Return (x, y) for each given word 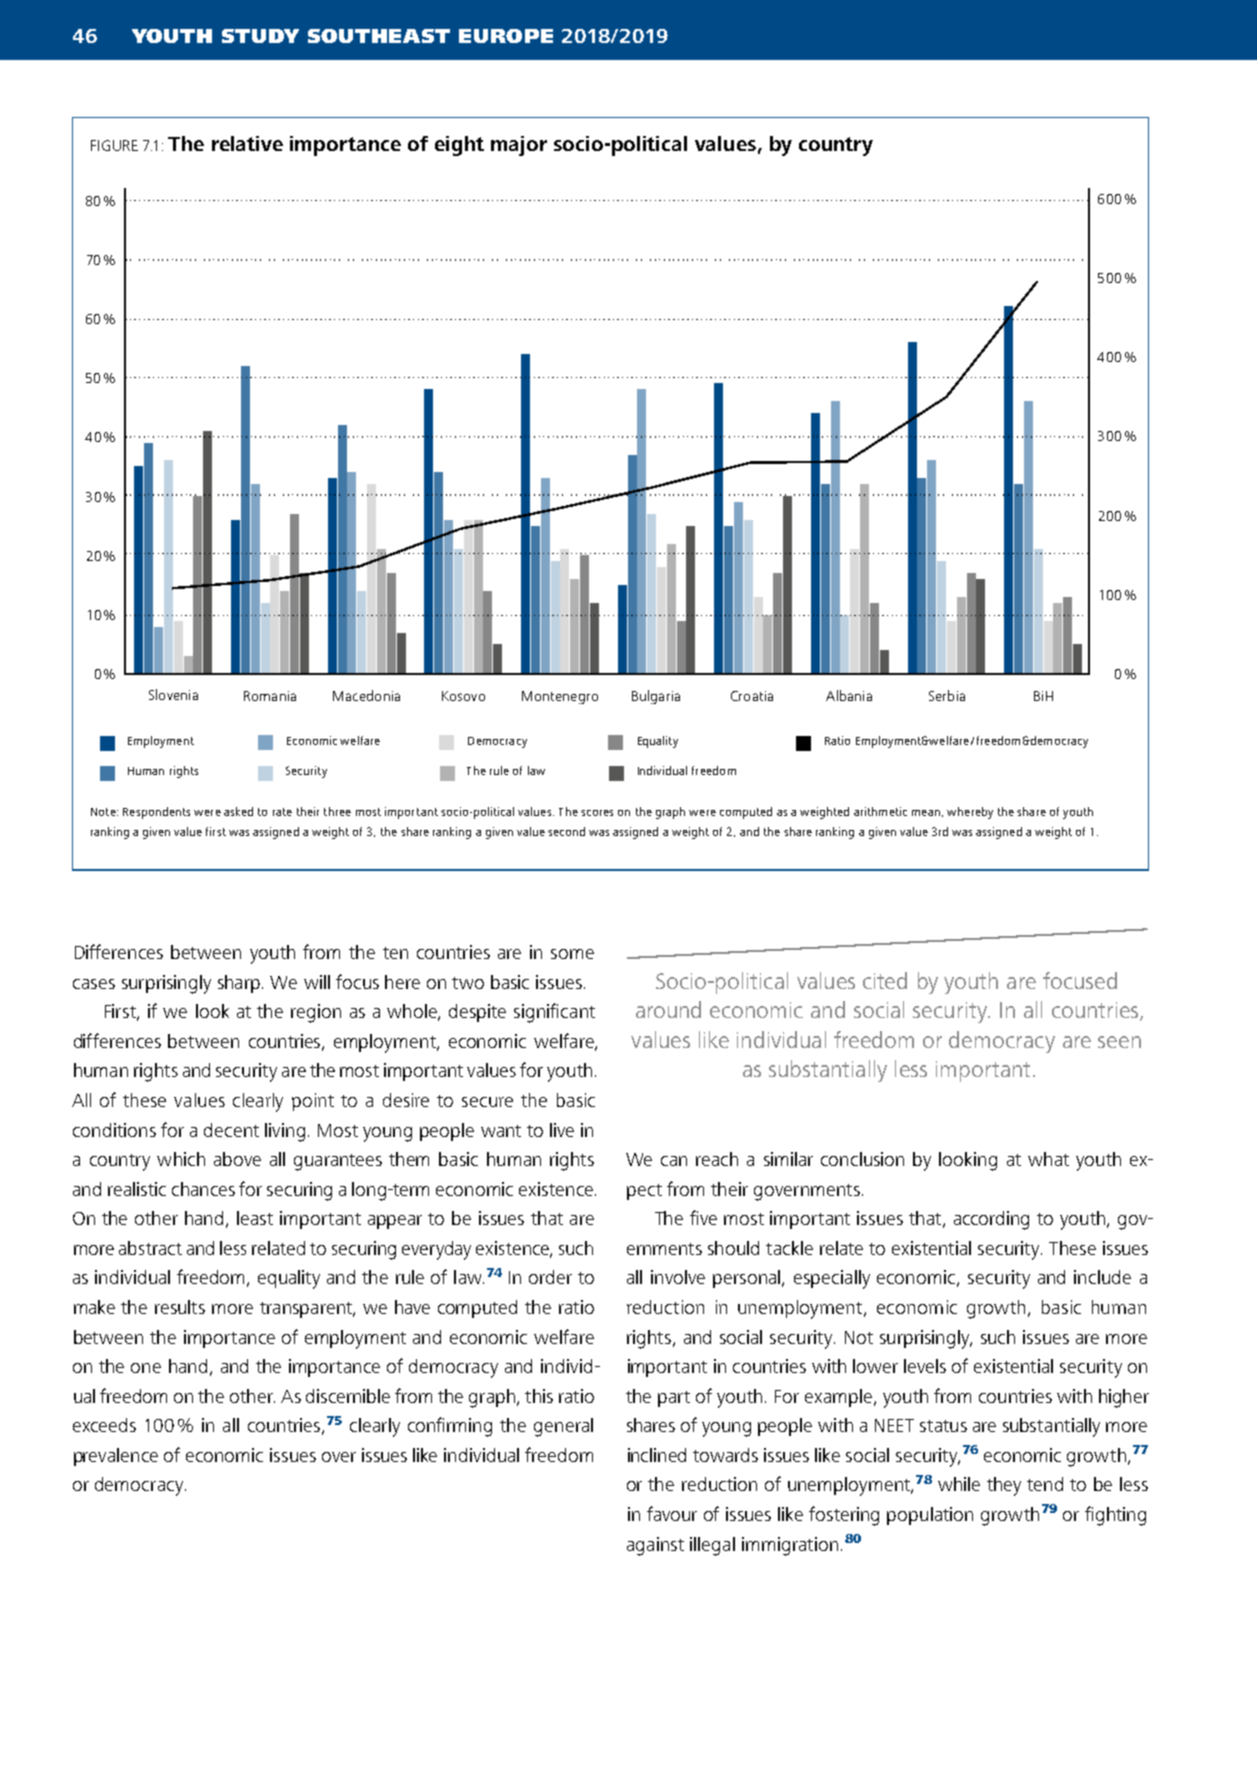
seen (1119, 1042)
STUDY (260, 36)
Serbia (947, 695)
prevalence (116, 1457)
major (519, 146)
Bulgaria (656, 697)
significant (554, 1013)
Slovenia (173, 694)
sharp (239, 984)
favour (672, 1513)
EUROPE (506, 36)
